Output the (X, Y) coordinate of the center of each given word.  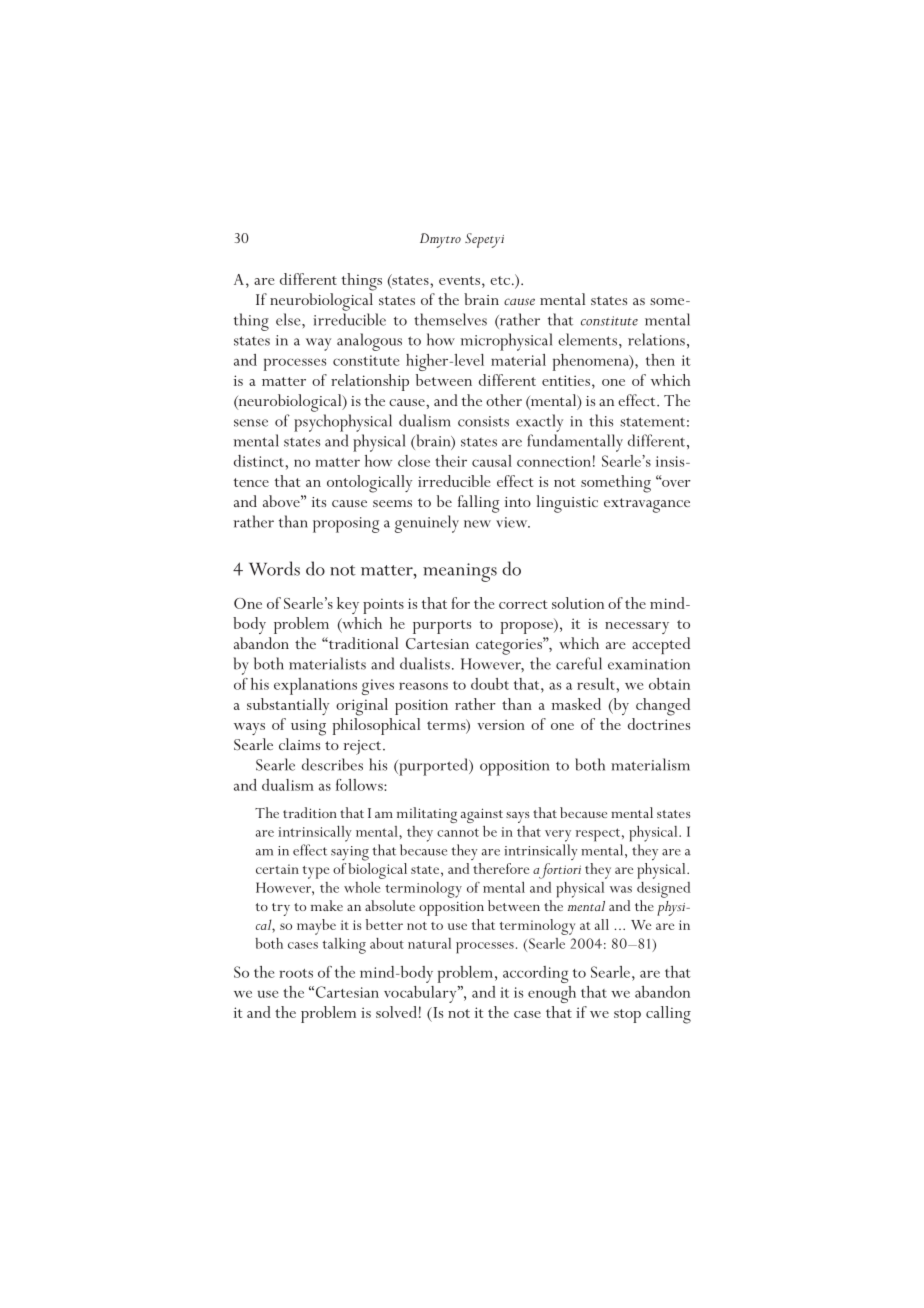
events (459, 280)
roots (296, 973)
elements (587, 339)
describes (332, 764)
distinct (259, 461)
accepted (661, 645)
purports (442, 627)
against (482, 815)
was (621, 889)
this (601, 420)
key (348, 605)
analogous (369, 342)
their (451, 461)
